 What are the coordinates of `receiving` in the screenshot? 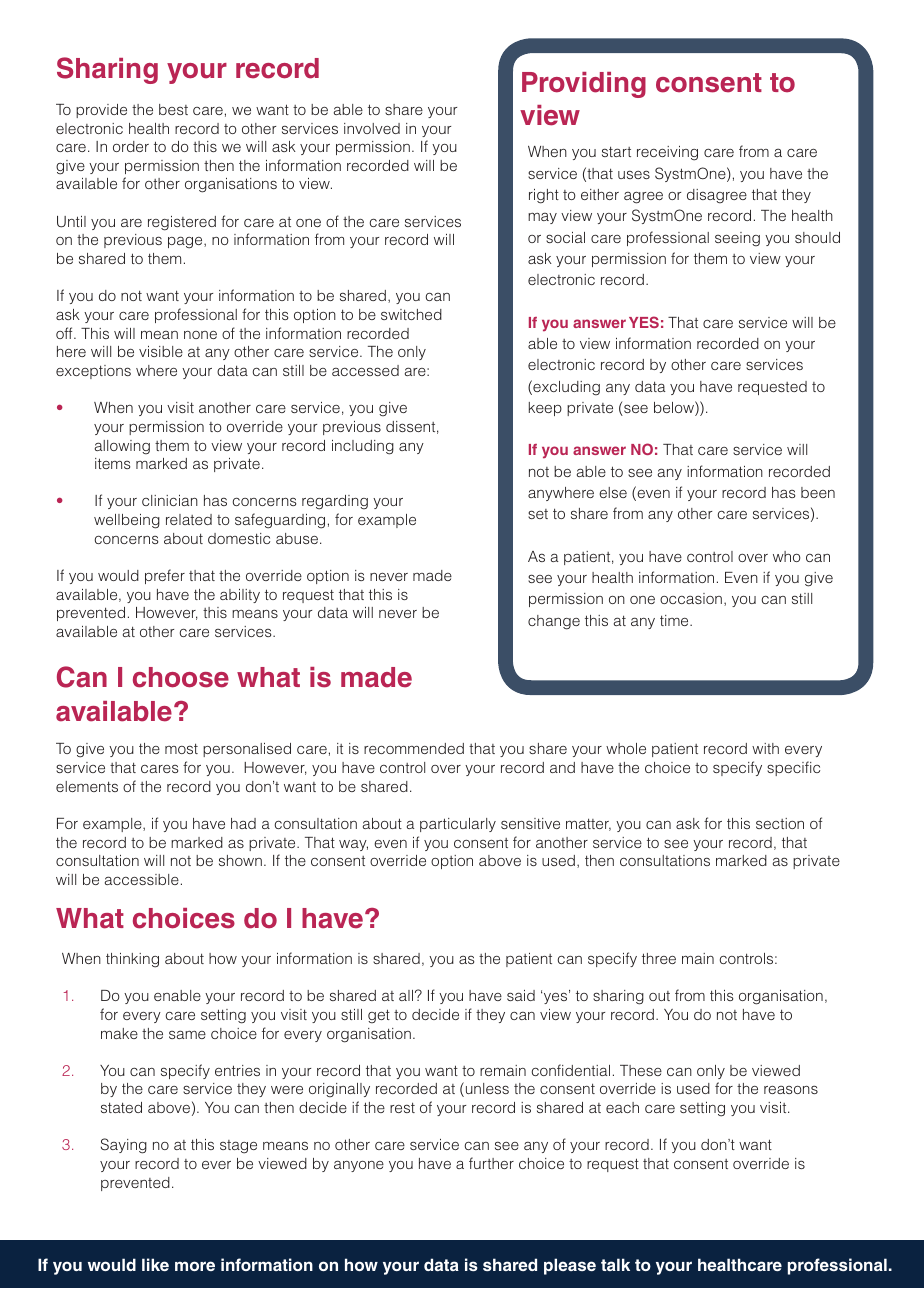 It's located at (667, 153).
